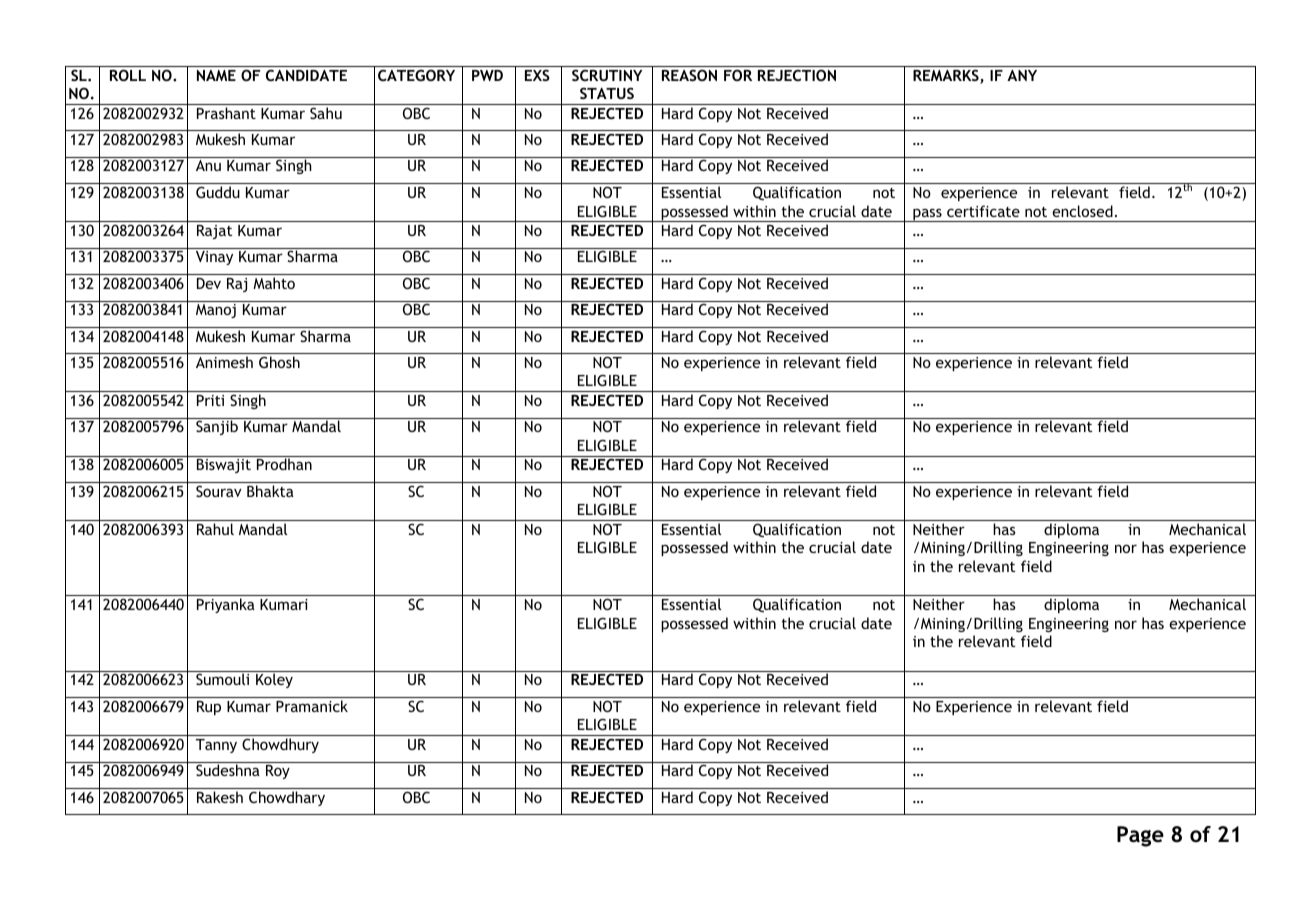  Describe the element at coordinates (1140, 836) in the screenshot. I see `Page` at that location.
